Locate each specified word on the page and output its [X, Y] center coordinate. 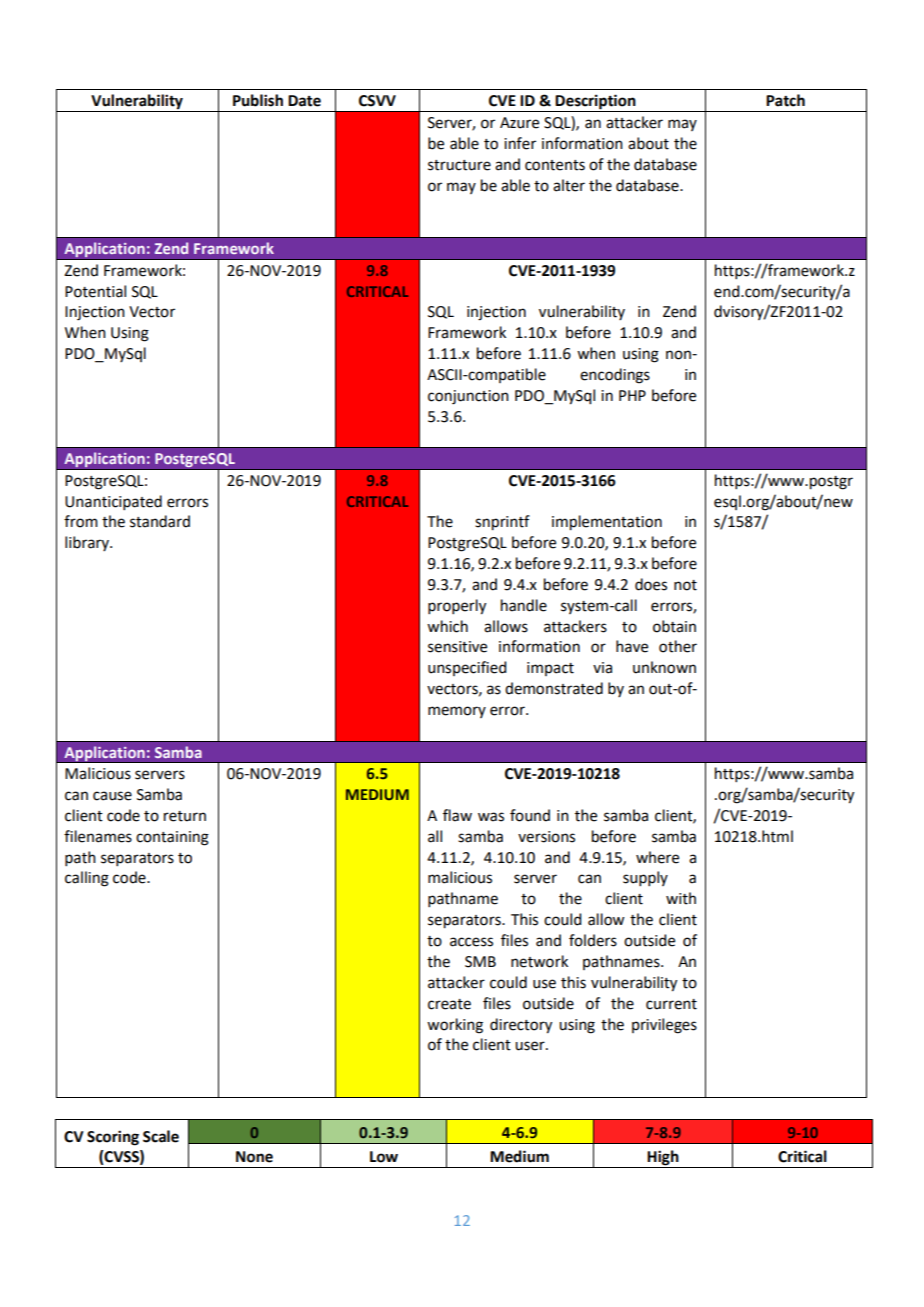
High [663, 1159]
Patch [785, 100]
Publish [258, 100]
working [455, 1026]
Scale [161, 1136]
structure [459, 165]
